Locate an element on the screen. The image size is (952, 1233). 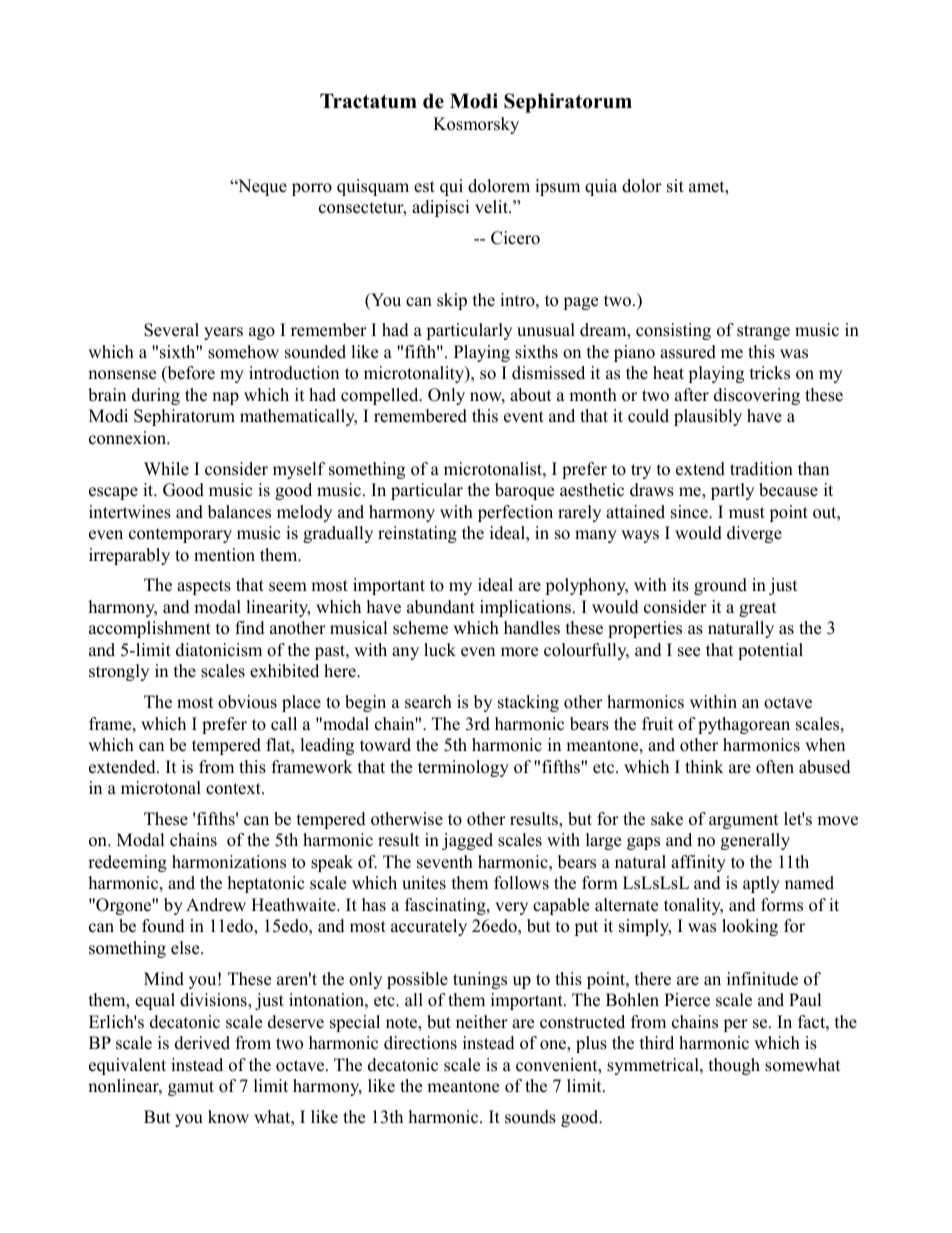
balances is located at coordinates (239, 512).
